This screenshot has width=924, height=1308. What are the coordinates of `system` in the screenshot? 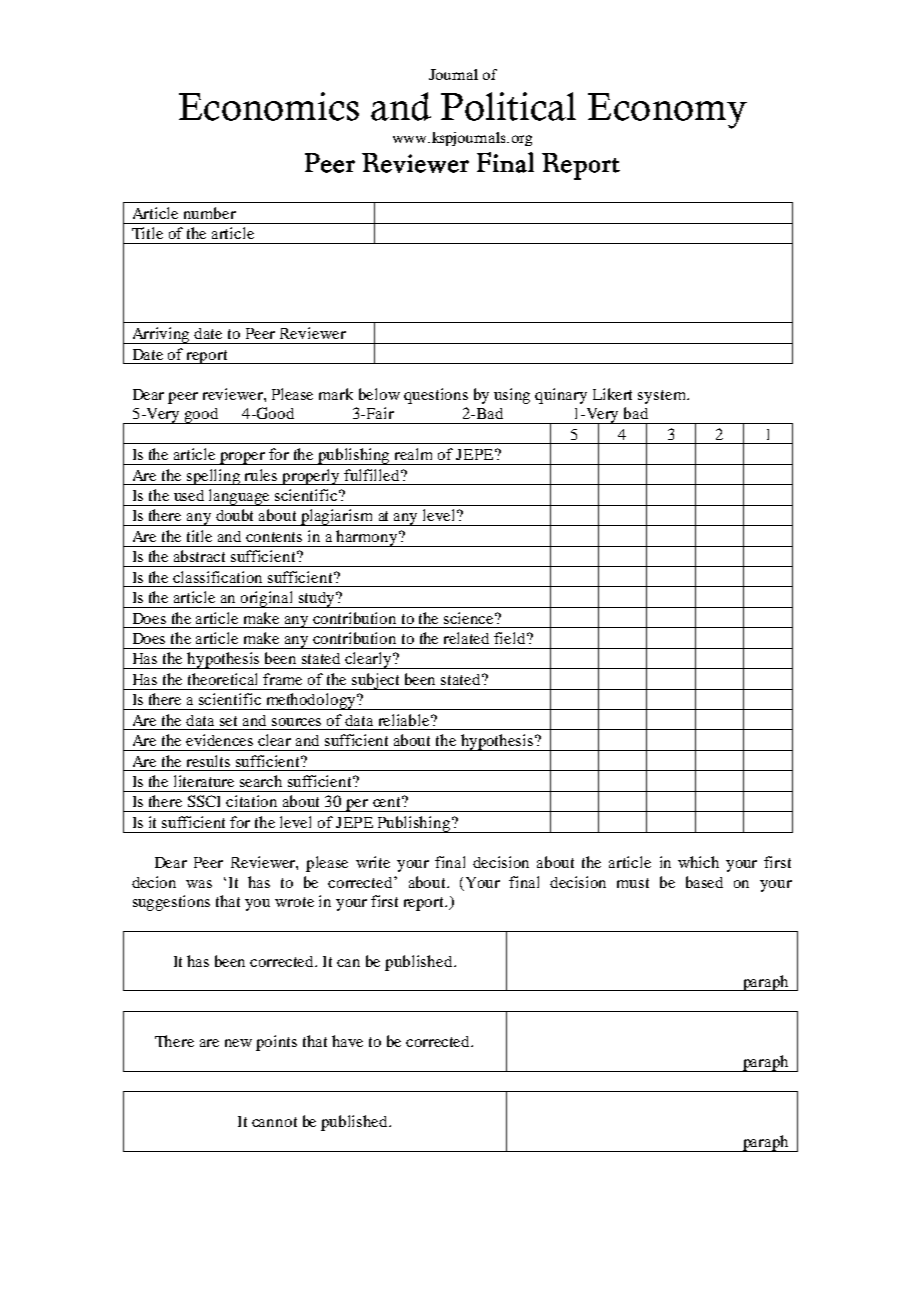 It's located at (663, 397).
